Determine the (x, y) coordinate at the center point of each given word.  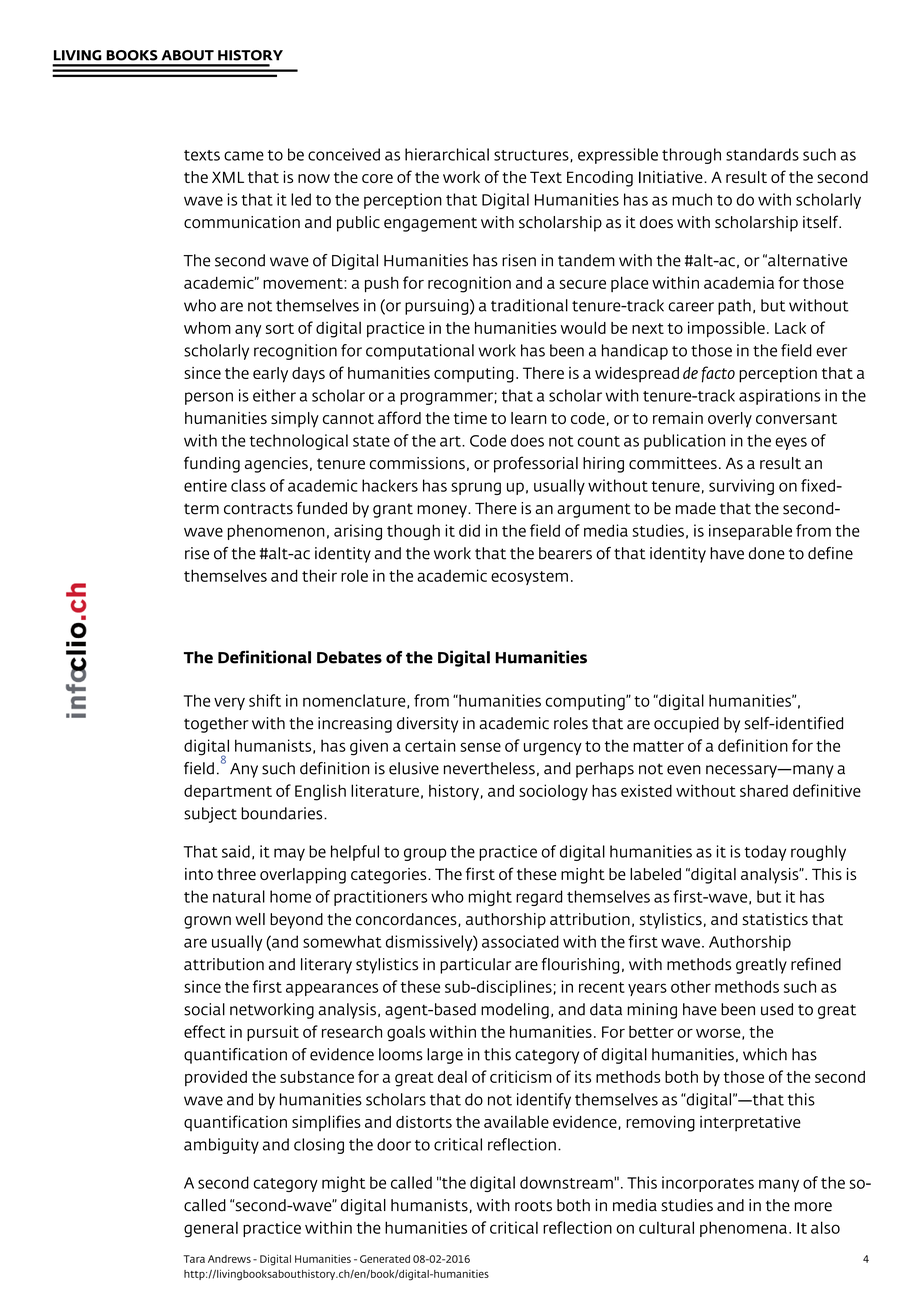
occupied (686, 725)
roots (533, 1206)
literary (326, 966)
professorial (536, 464)
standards (762, 154)
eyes (791, 443)
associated (520, 941)
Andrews (229, 1259)
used (777, 1009)
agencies (276, 465)
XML (228, 177)
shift (265, 700)
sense (481, 747)
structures (532, 156)
